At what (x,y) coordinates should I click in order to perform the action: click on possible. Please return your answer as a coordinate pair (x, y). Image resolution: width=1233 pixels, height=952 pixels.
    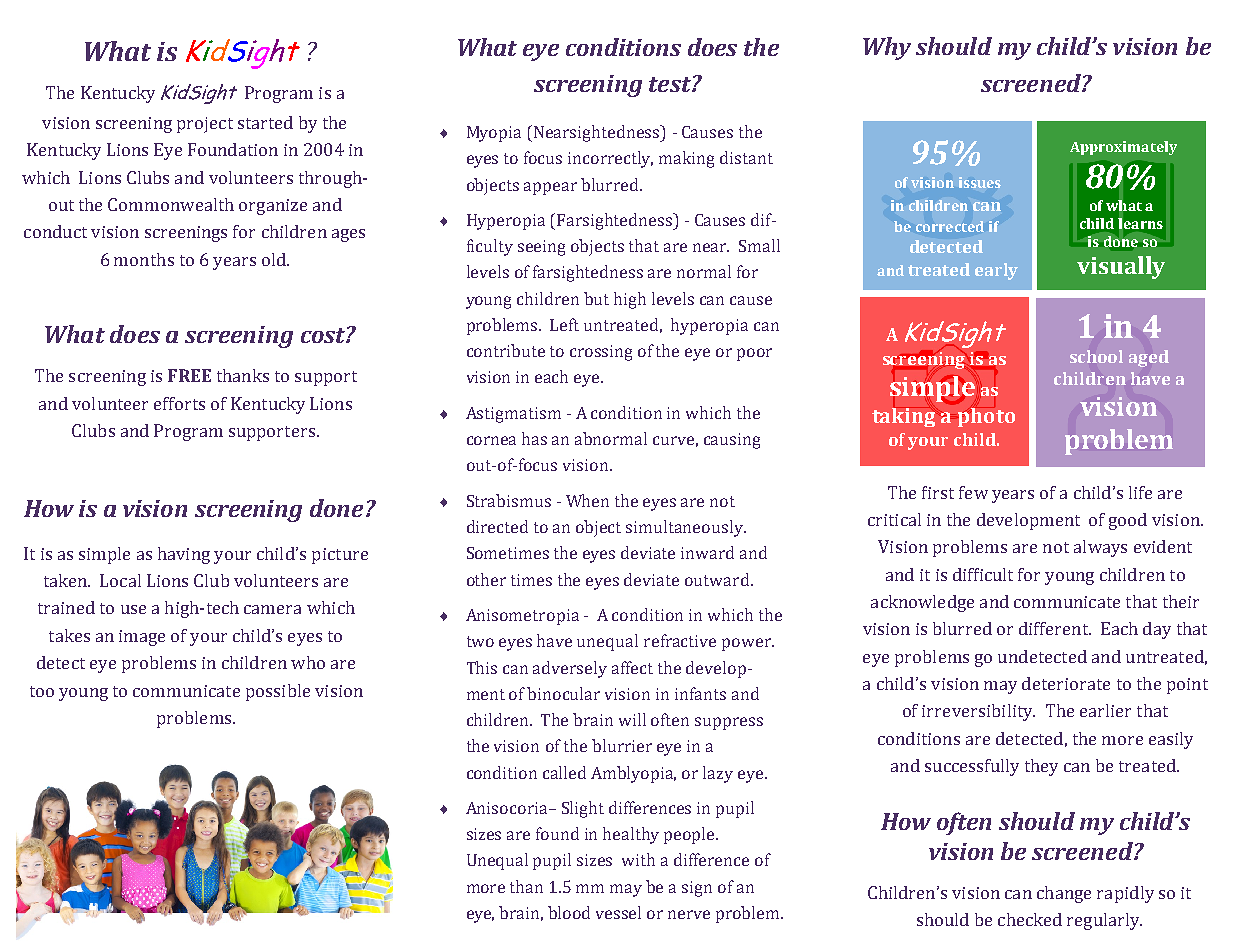
    Looking at the image, I should click on (278, 692).
